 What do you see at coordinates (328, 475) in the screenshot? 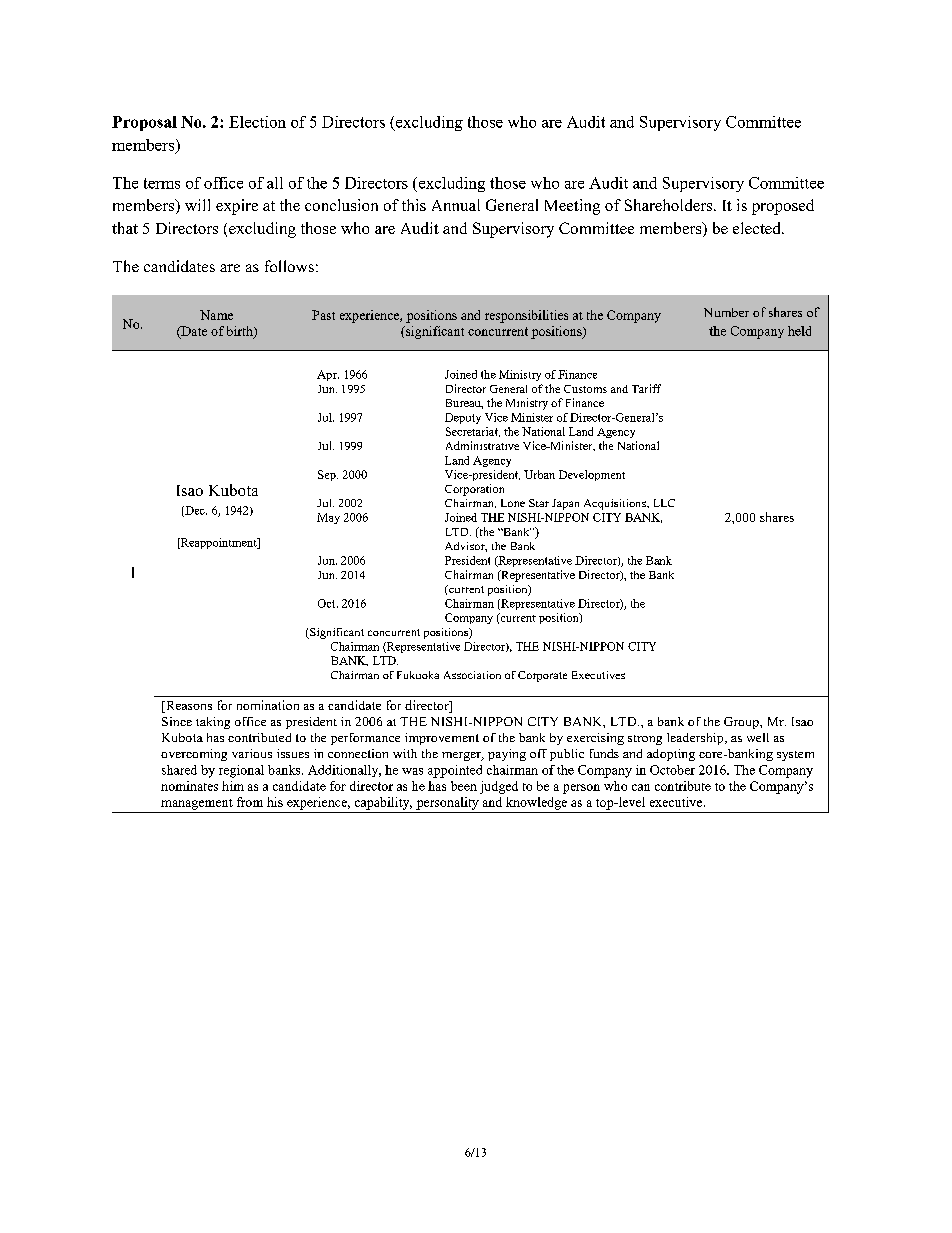
I see `Sep` at bounding box center [328, 475].
